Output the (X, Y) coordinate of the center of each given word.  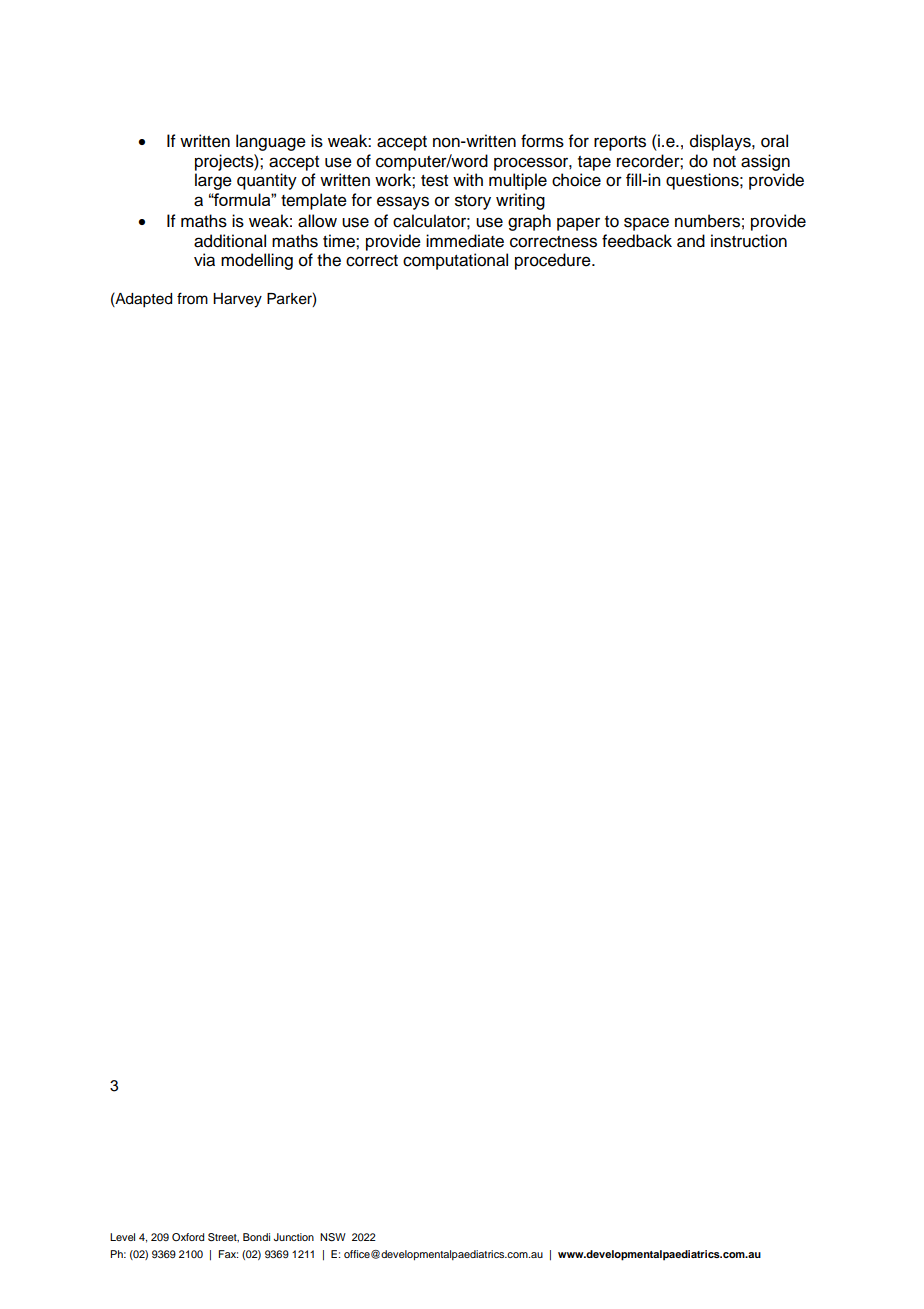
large (213, 181)
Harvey (237, 300)
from (192, 298)
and (691, 241)
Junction (294, 1237)
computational (455, 261)
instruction (749, 241)
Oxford (188, 1237)
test (434, 181)
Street (223, 1237)
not (724, 162)
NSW (333, 1237)
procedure (554, 261)
